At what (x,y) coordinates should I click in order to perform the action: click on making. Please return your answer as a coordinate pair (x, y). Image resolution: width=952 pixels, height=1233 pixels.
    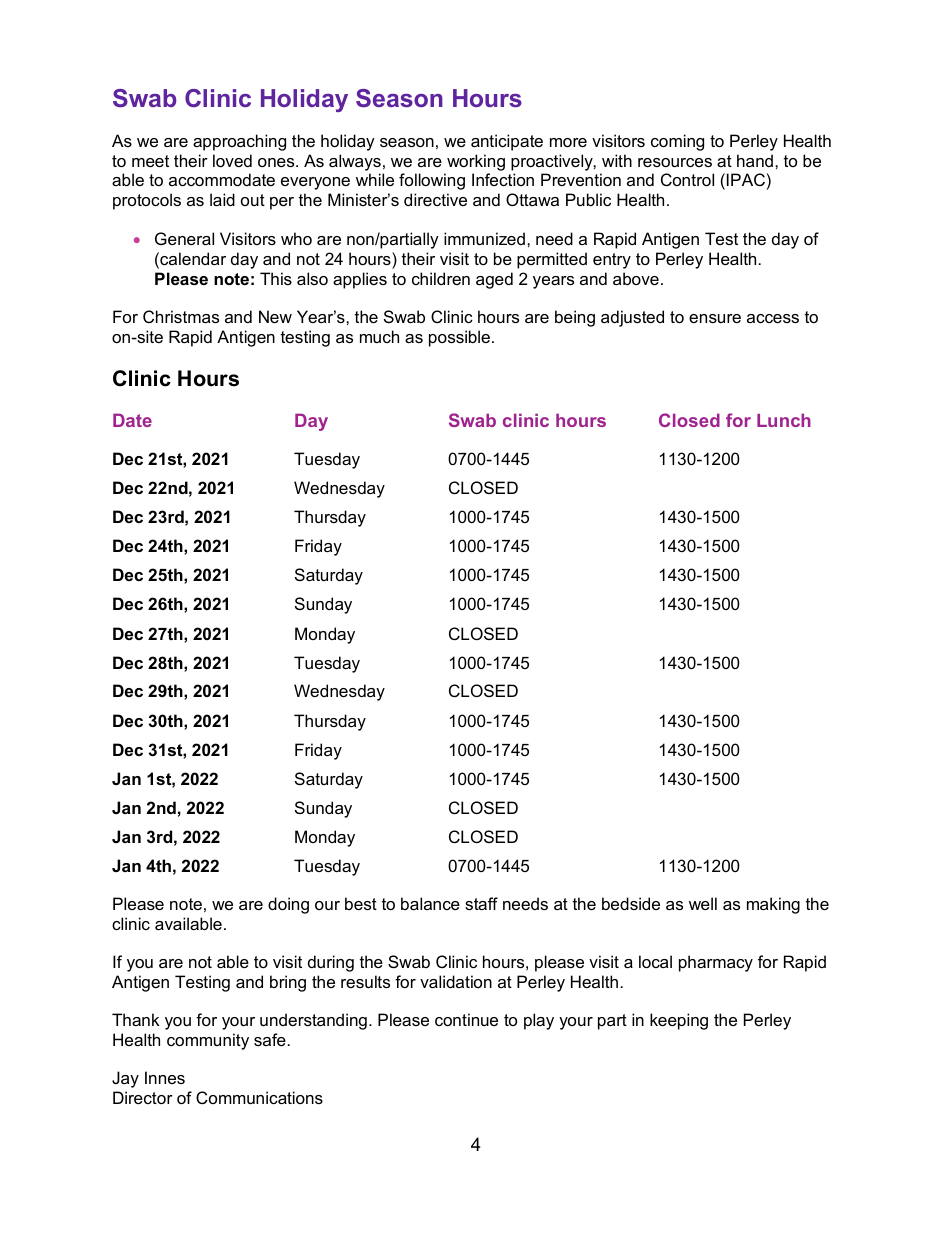
    Looking at the image, I should click on (773, 905).
